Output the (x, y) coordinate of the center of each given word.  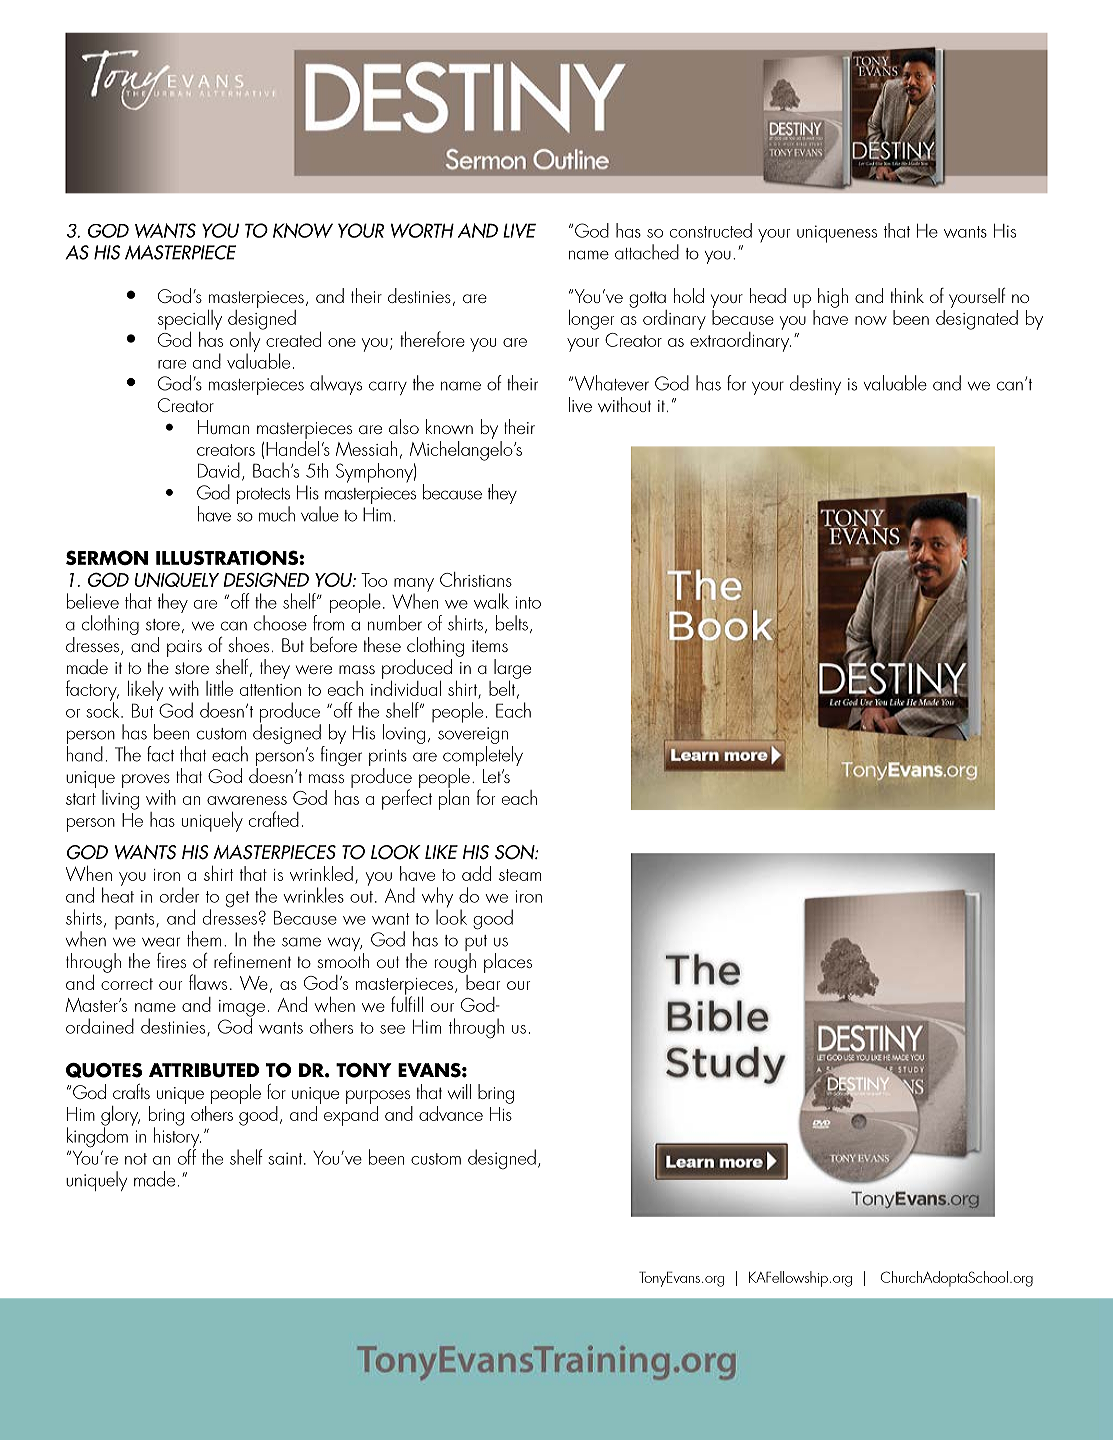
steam (520, 875)
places (508, 963)
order (179, 895)
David (219, 470)
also (404, 426)
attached (647, 252)
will (459, 1091)
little (219, 688)
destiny (815, 385)
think (907, 295)
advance (451, 1113)
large (512, 670)
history (177, 1137)
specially (190, 321)
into (528, 602)
